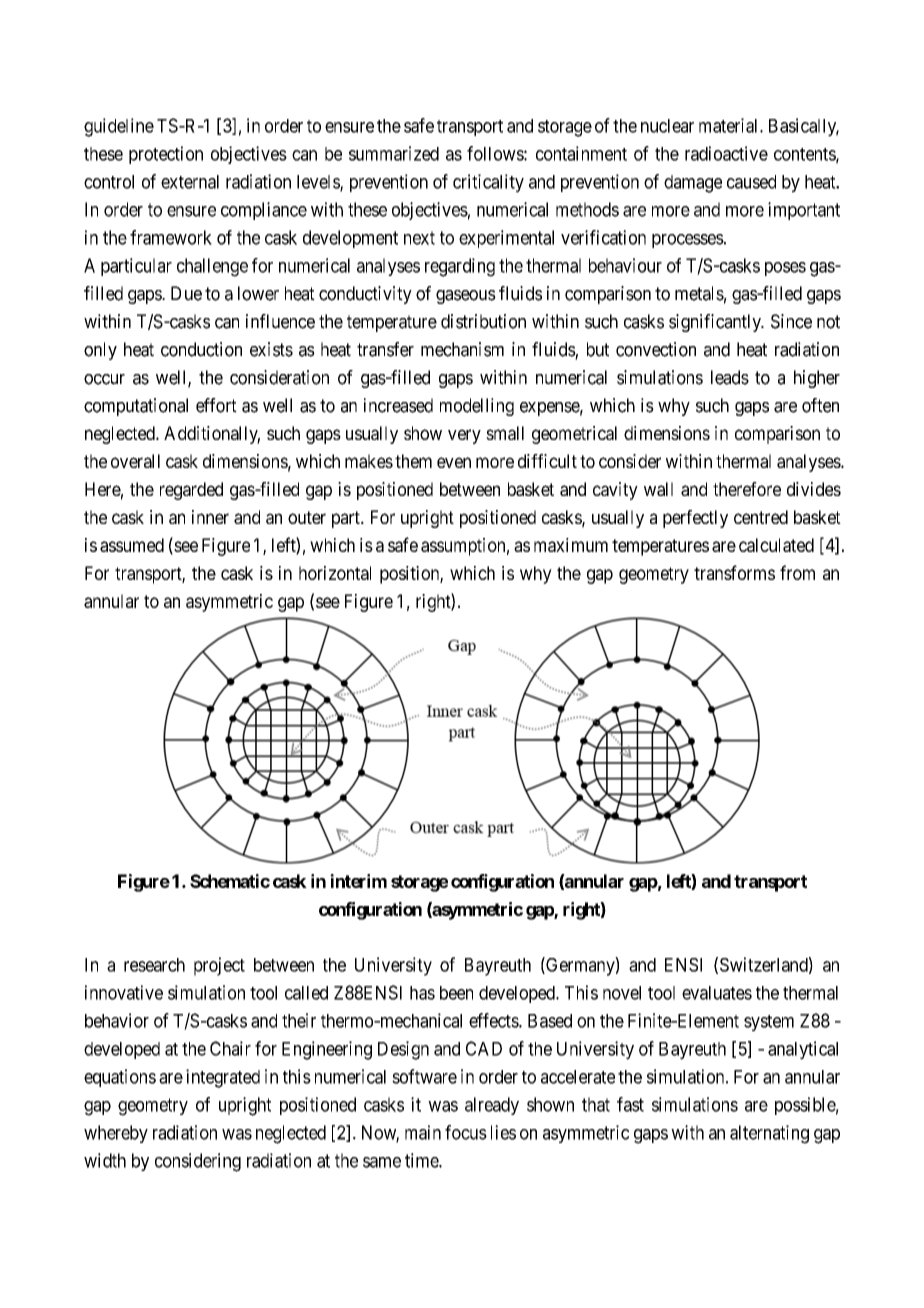 This image has height=1308, width=924. I want to click on horizontal, so click(335, 573).
